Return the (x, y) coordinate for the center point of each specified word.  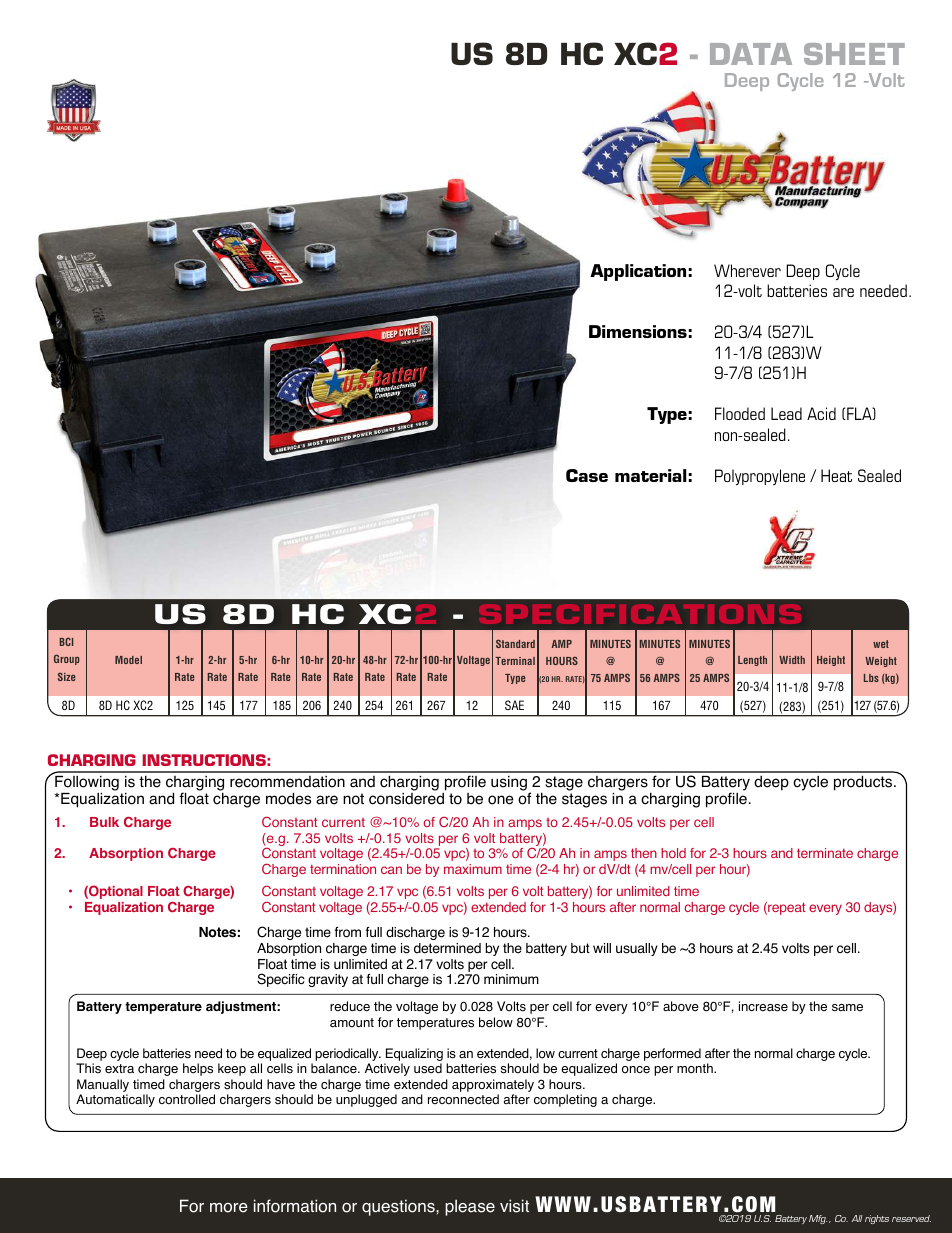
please (470, 1207)
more (229, 1208)
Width (792, 660)
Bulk (104, 822)
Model (128, 660)
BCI (66, 641)
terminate (825, 853)
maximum (473, 869)
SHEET (854, 54)
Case (587, 475)
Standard (515, 643)
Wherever (747, 270)
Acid (821, 413)
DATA (751, 54)
